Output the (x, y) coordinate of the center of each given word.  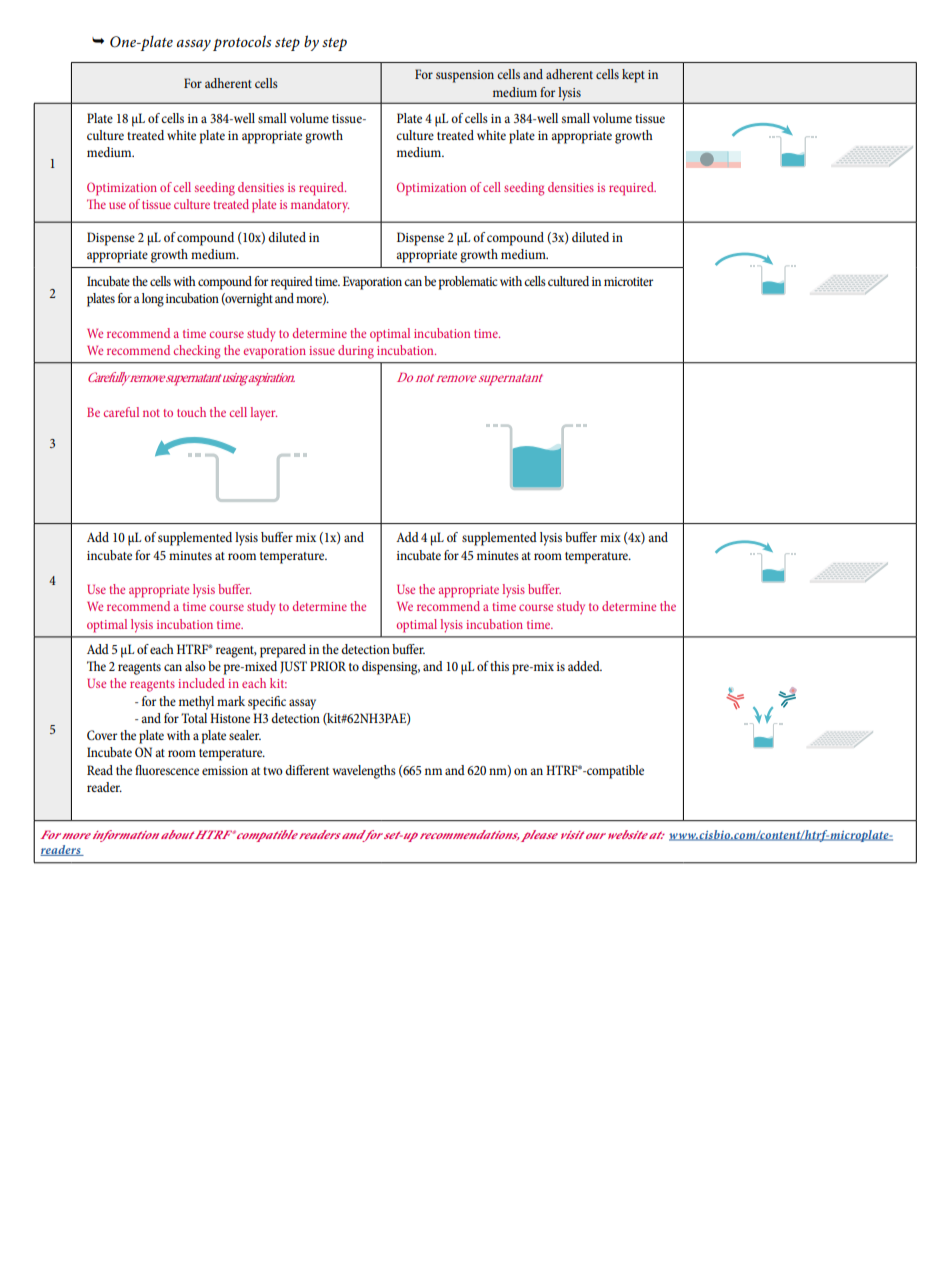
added (585, 666)
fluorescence (167, 770)
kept (633, 76)
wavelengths (364, 772)
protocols (242, 43)
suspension (465, 76)
